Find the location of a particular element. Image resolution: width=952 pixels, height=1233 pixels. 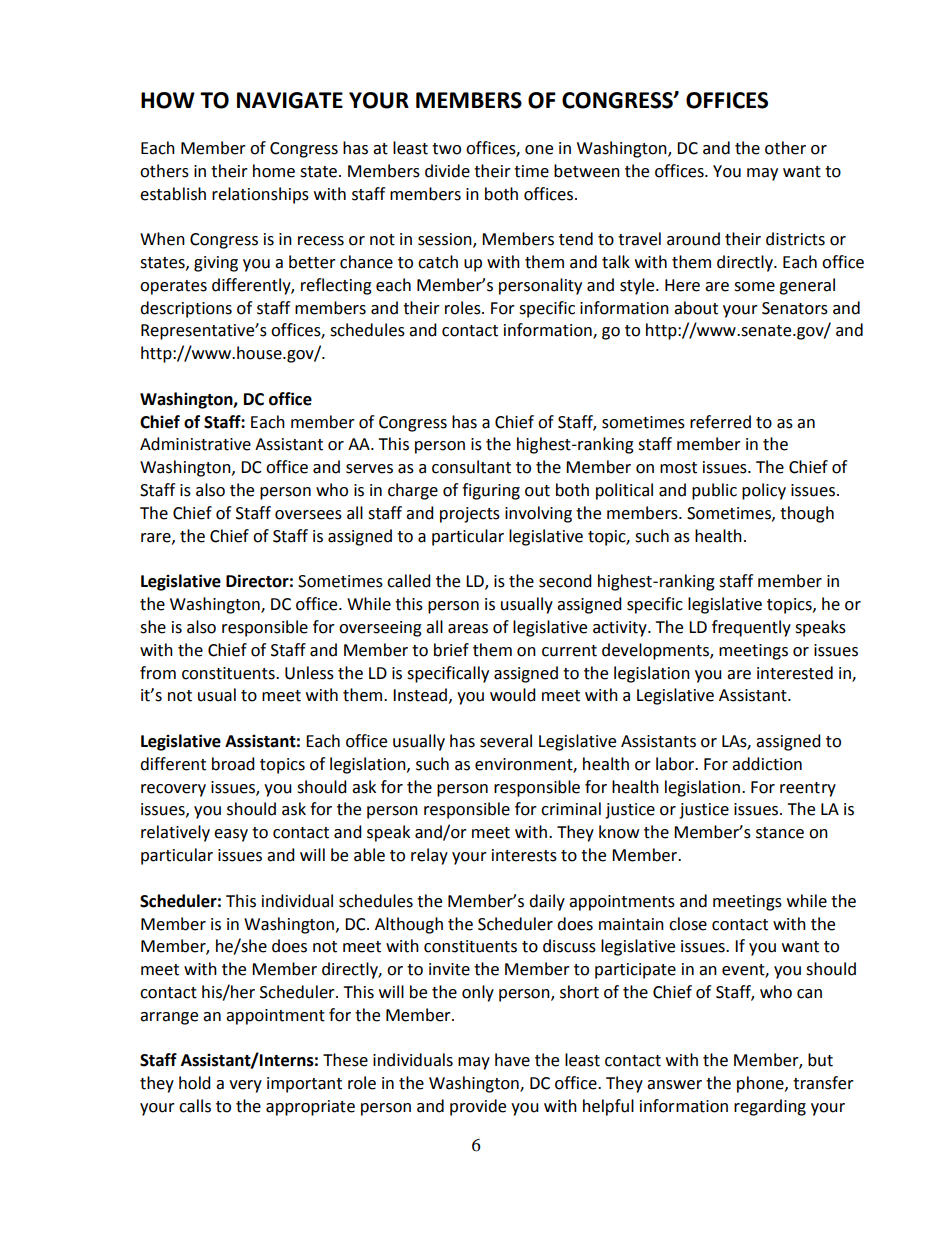

two is located at coordinates (446, 149).
